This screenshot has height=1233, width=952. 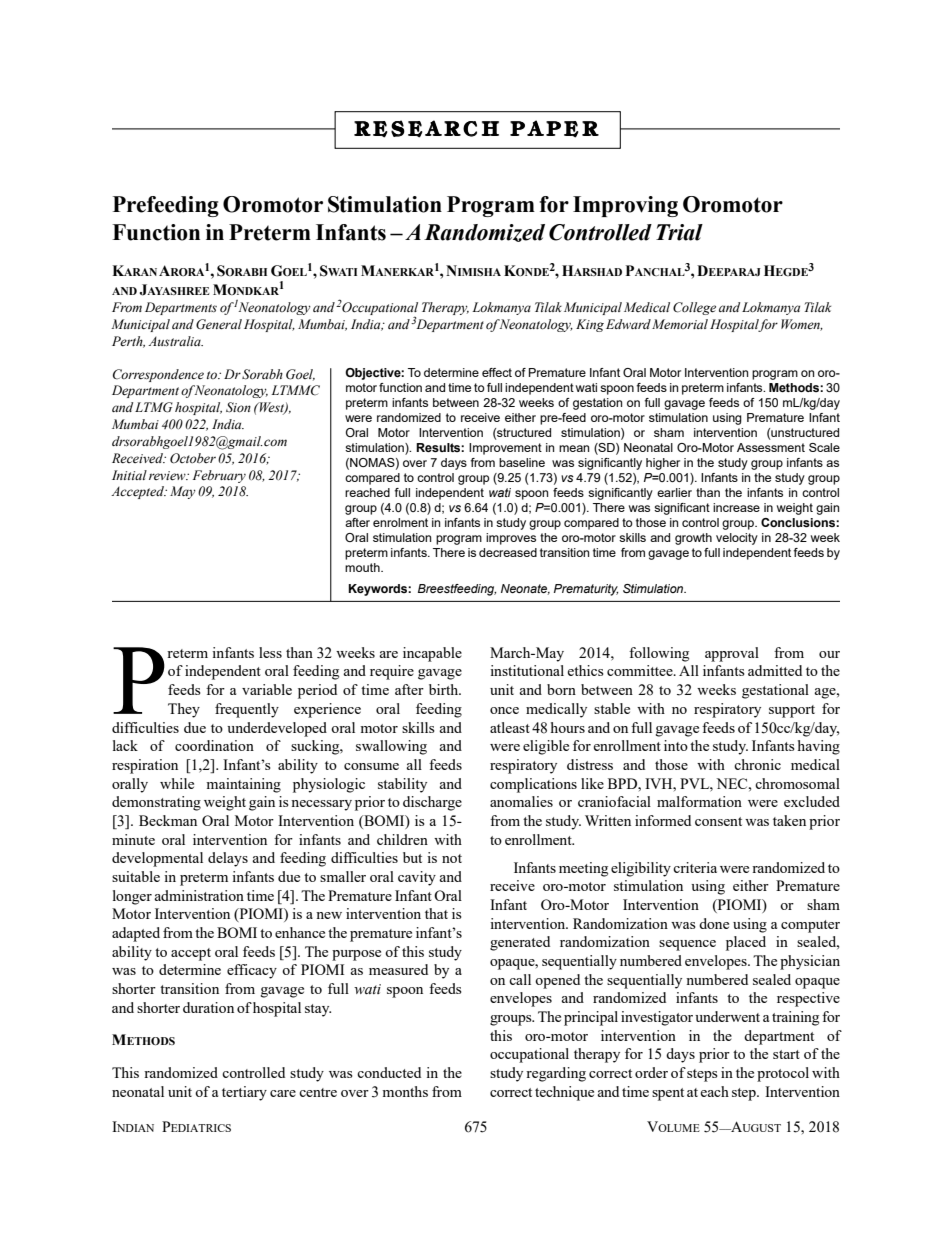 What do you see at coordinates (405, 1091) in the screenshot?
I see `months` at bounding box center [405, 1091].
